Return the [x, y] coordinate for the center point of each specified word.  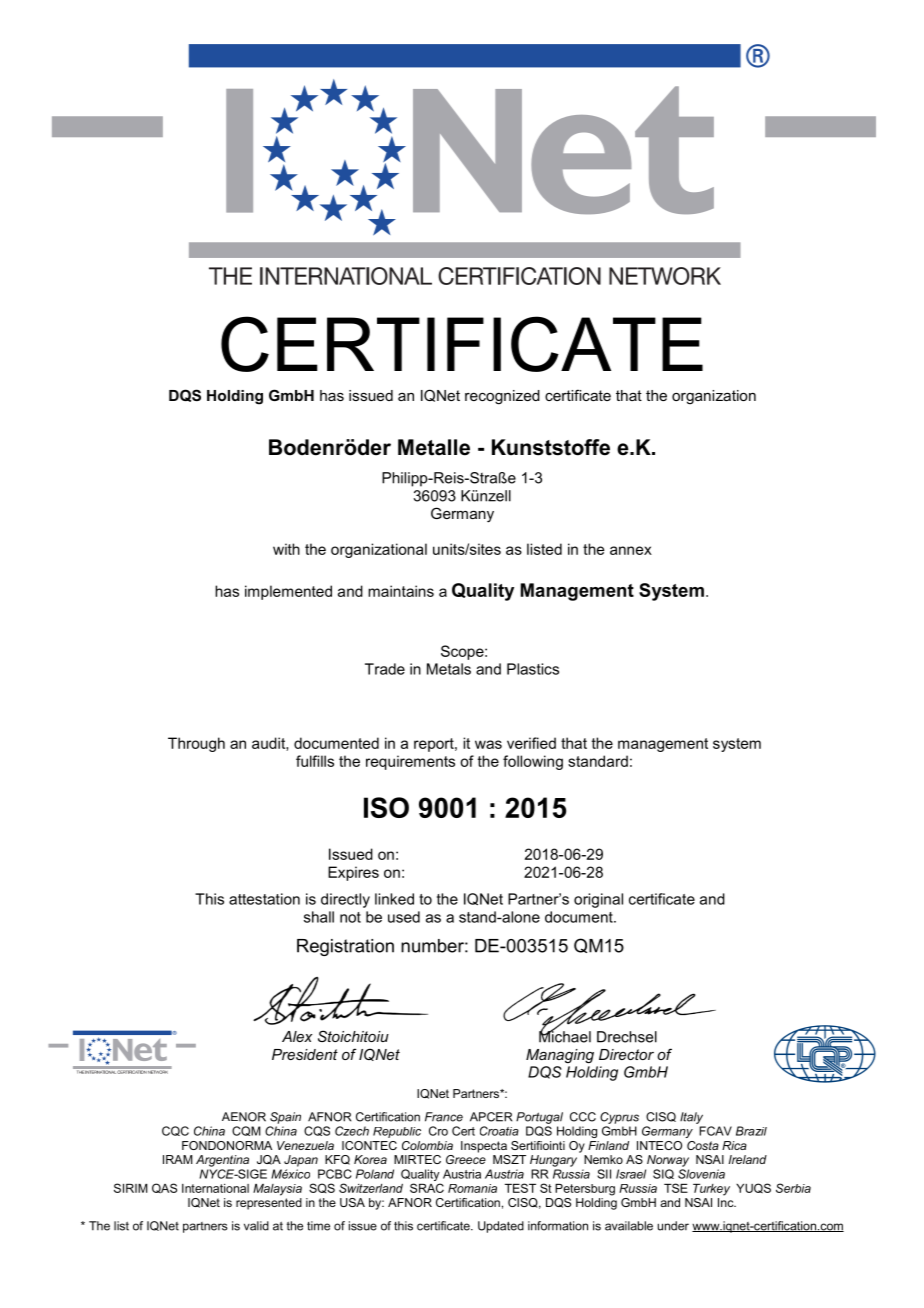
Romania [472, 1188]
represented [269, 1204]
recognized [502, 397]
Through [196, 744]
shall [319, 917]
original [598, 900]
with [286, 549]
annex [631, 550]
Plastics [533, 669]
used [404, 917]
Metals [449, 669]
